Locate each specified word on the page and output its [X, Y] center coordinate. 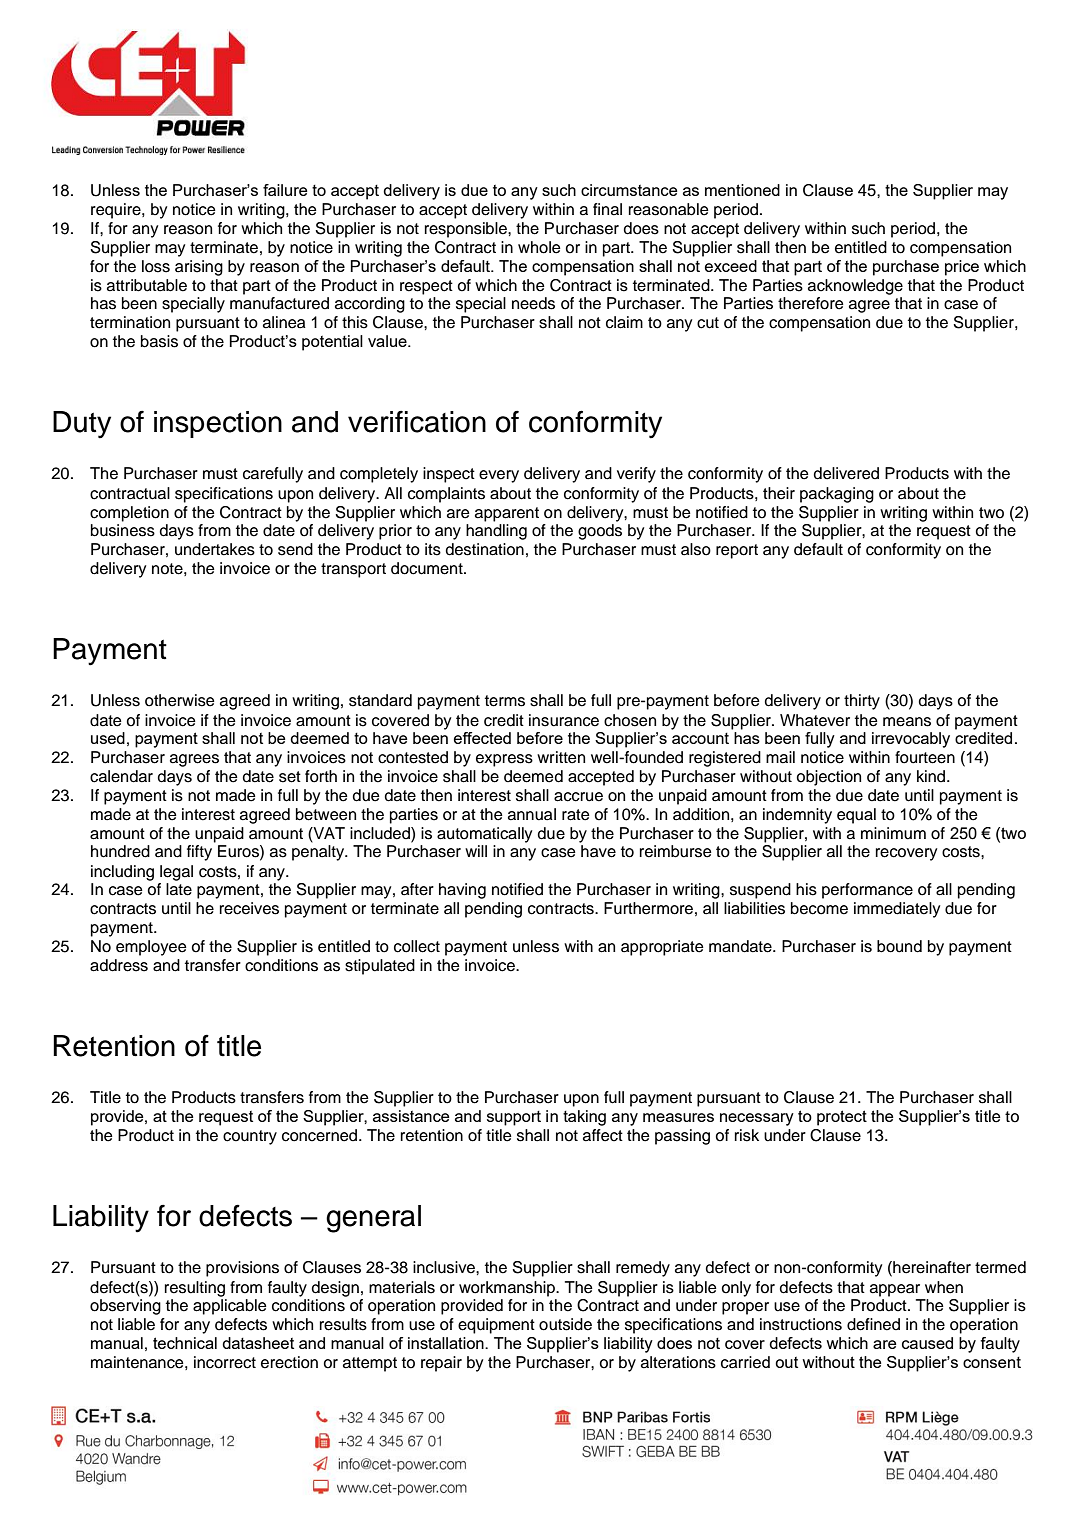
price [962, 268]
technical [185, 1343]
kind [932, 776]
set [290, 777]
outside [565, 1324]
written [561, 757]
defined [873, 1324]
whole [539, 247]
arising [199, 268]
